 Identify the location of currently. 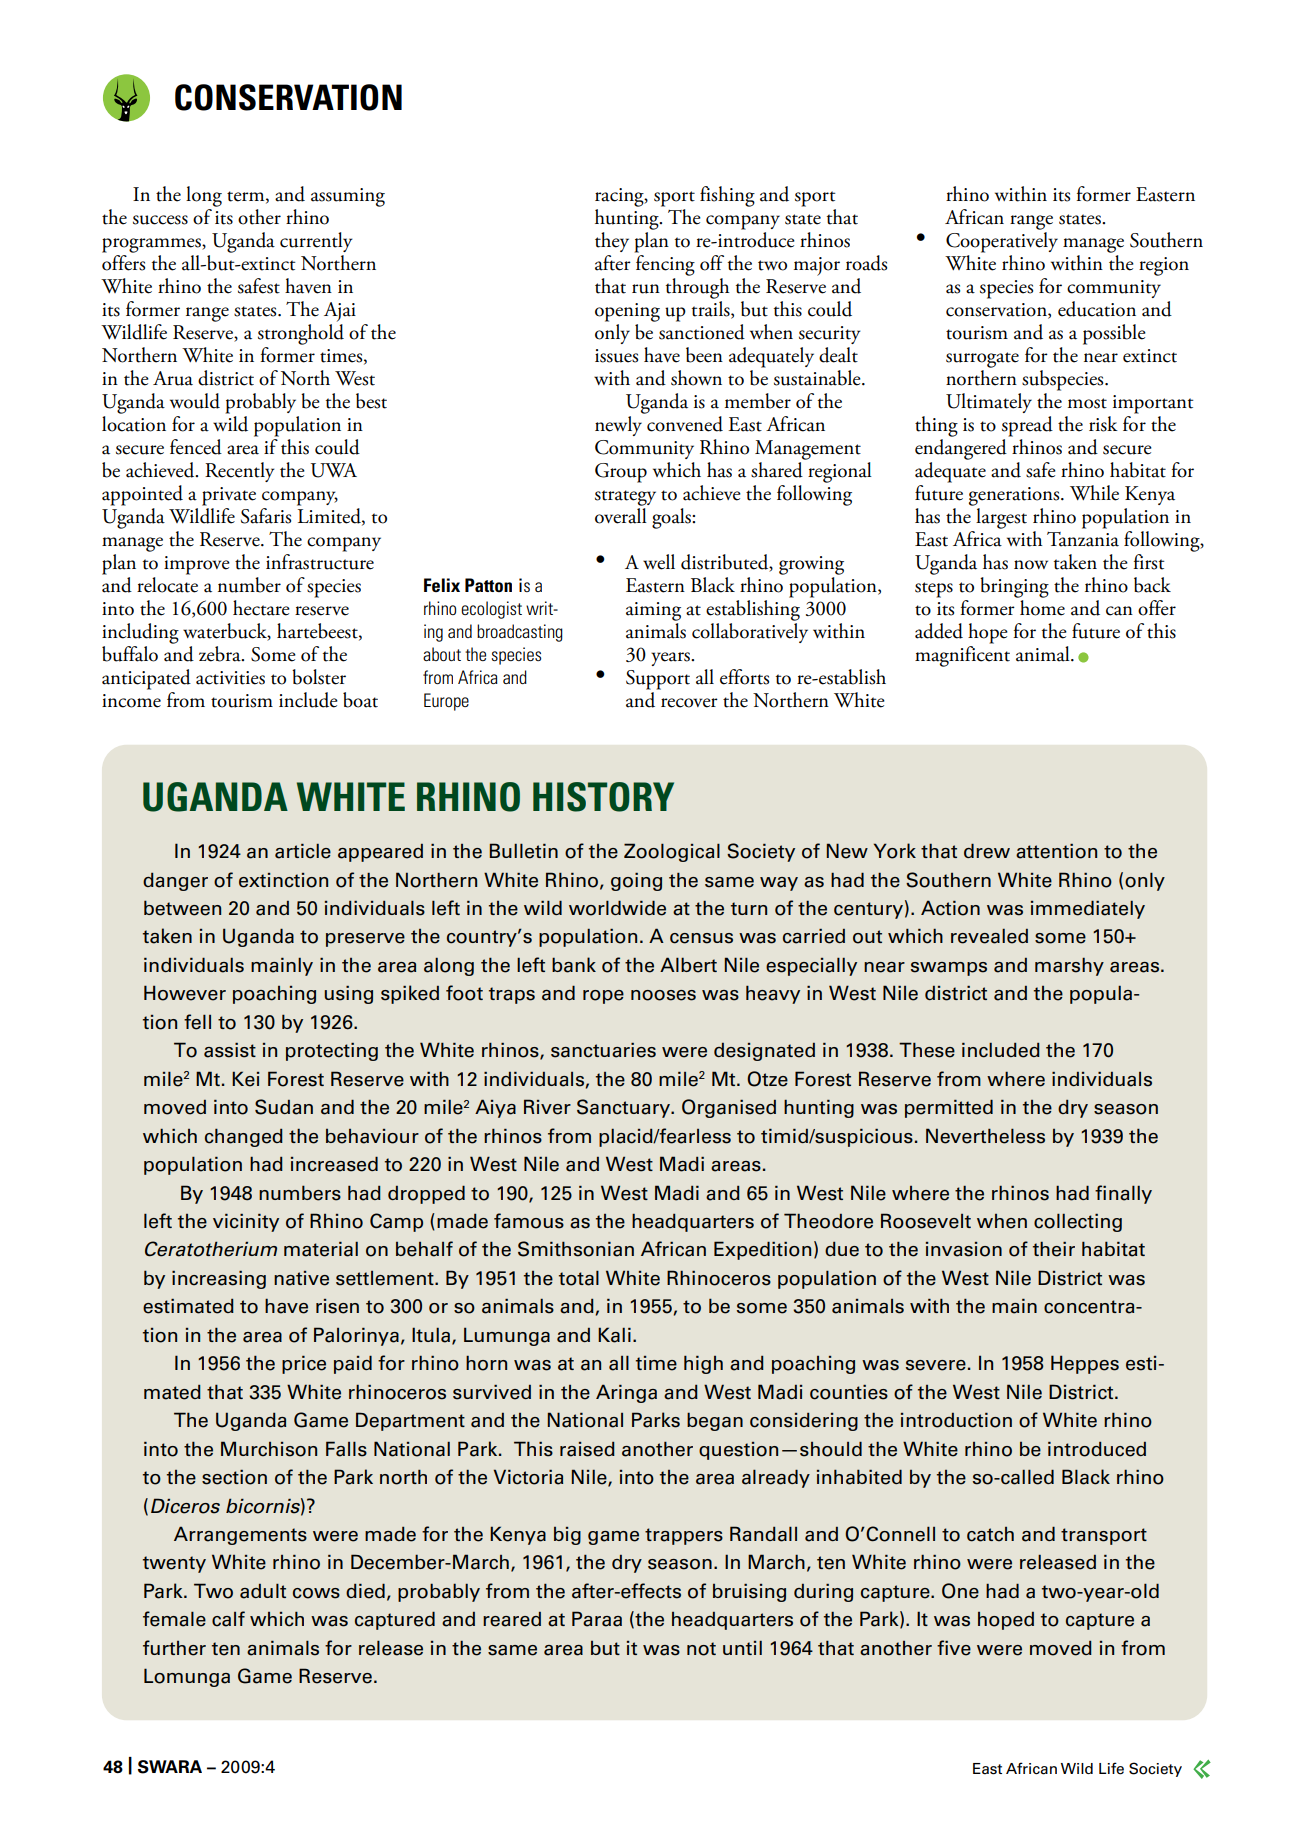
(316, 242).
